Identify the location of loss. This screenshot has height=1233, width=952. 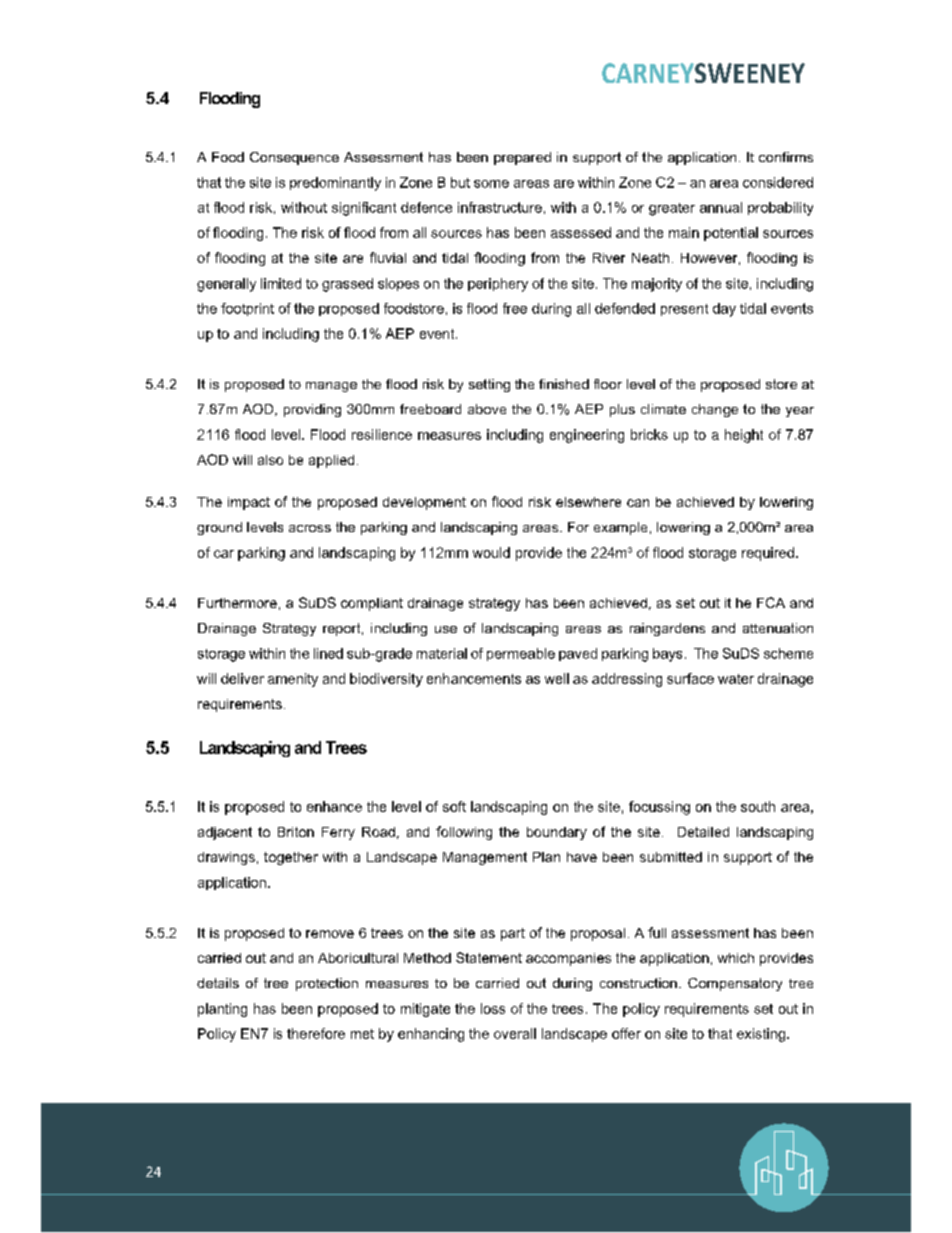
(493, 1008).
